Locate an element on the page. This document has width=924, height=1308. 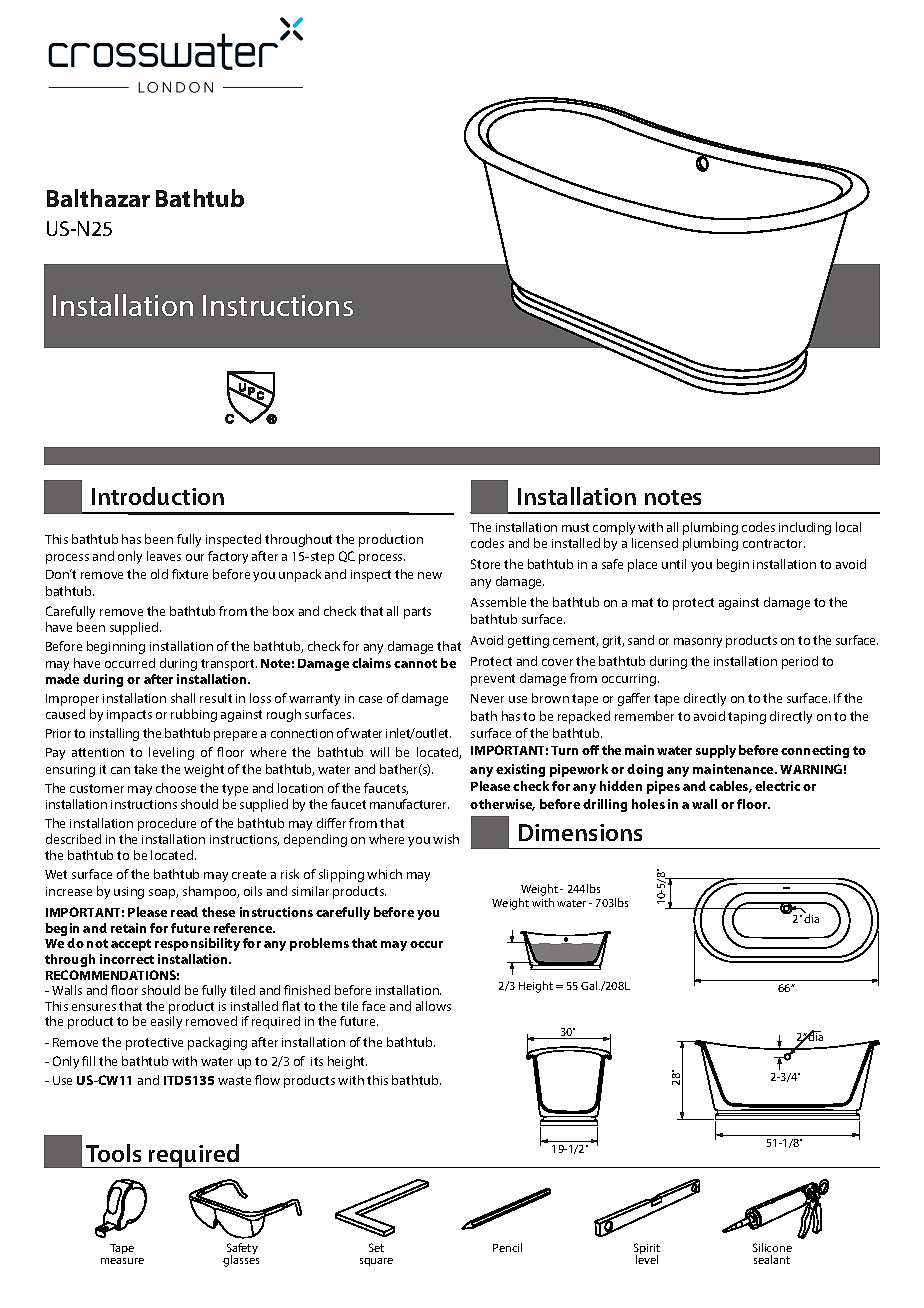
Balthazar is located at coordinates (98, 198).
